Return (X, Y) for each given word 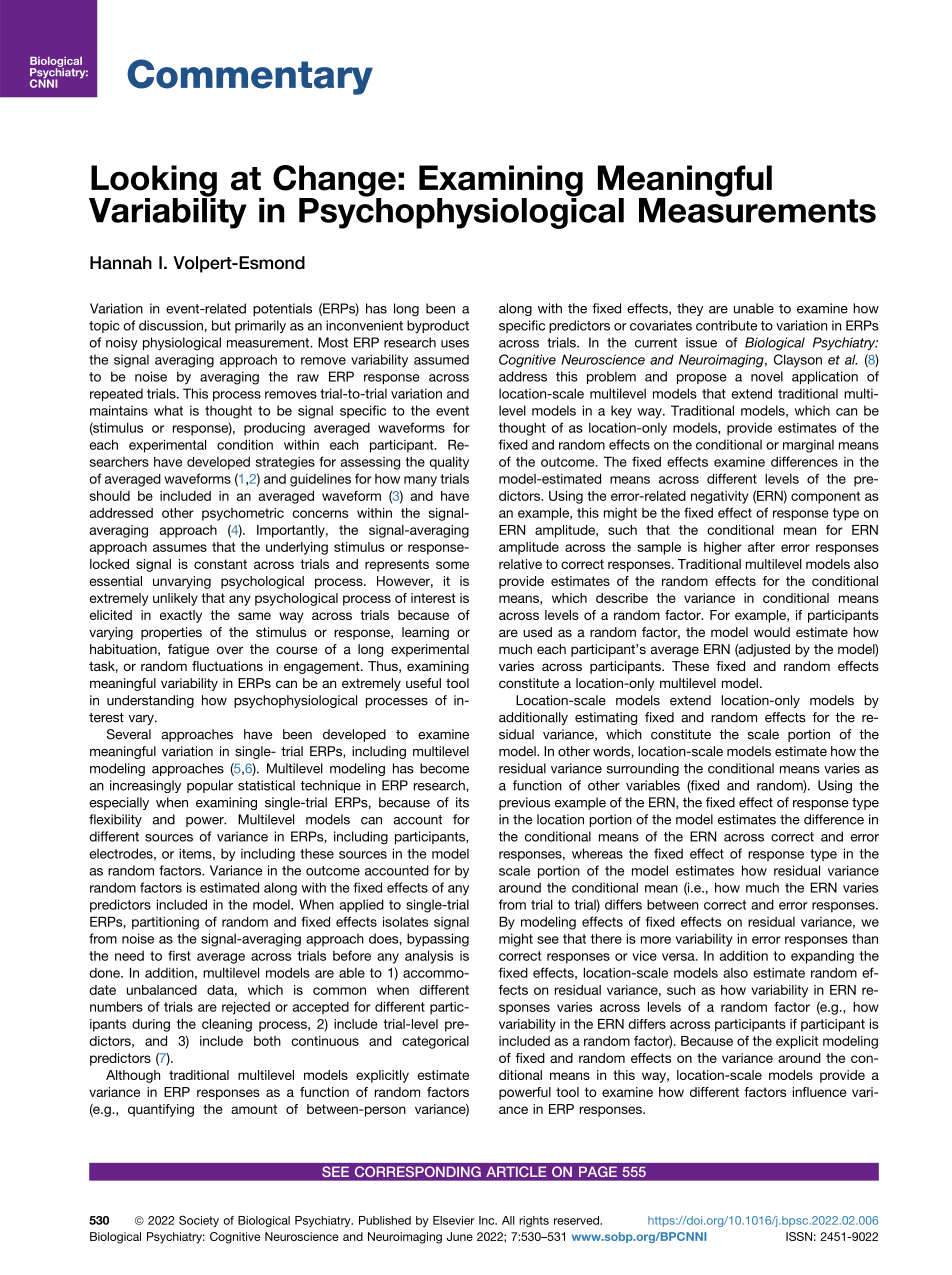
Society (199, 1221)
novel (767, 376)
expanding (822, 957)
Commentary (250, 77)
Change (334, 182)
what (168, 410)
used (537, 632)
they (690, 309)
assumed (441, 359)
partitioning (165, 923)
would (772, 632)
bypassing (438, 940)
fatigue (188, 650)
